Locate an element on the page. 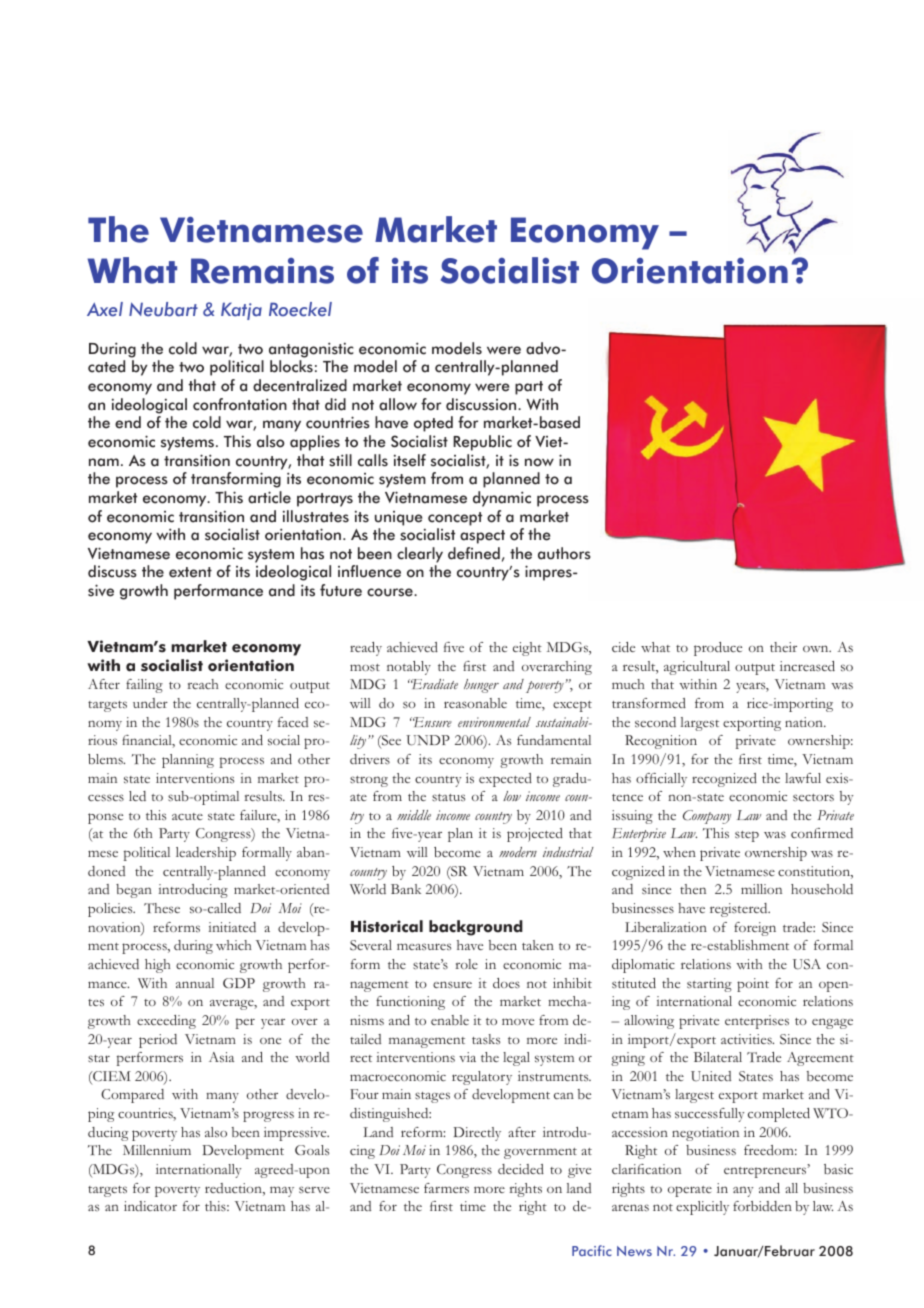  Katja is located at coordinates (241, 311).
